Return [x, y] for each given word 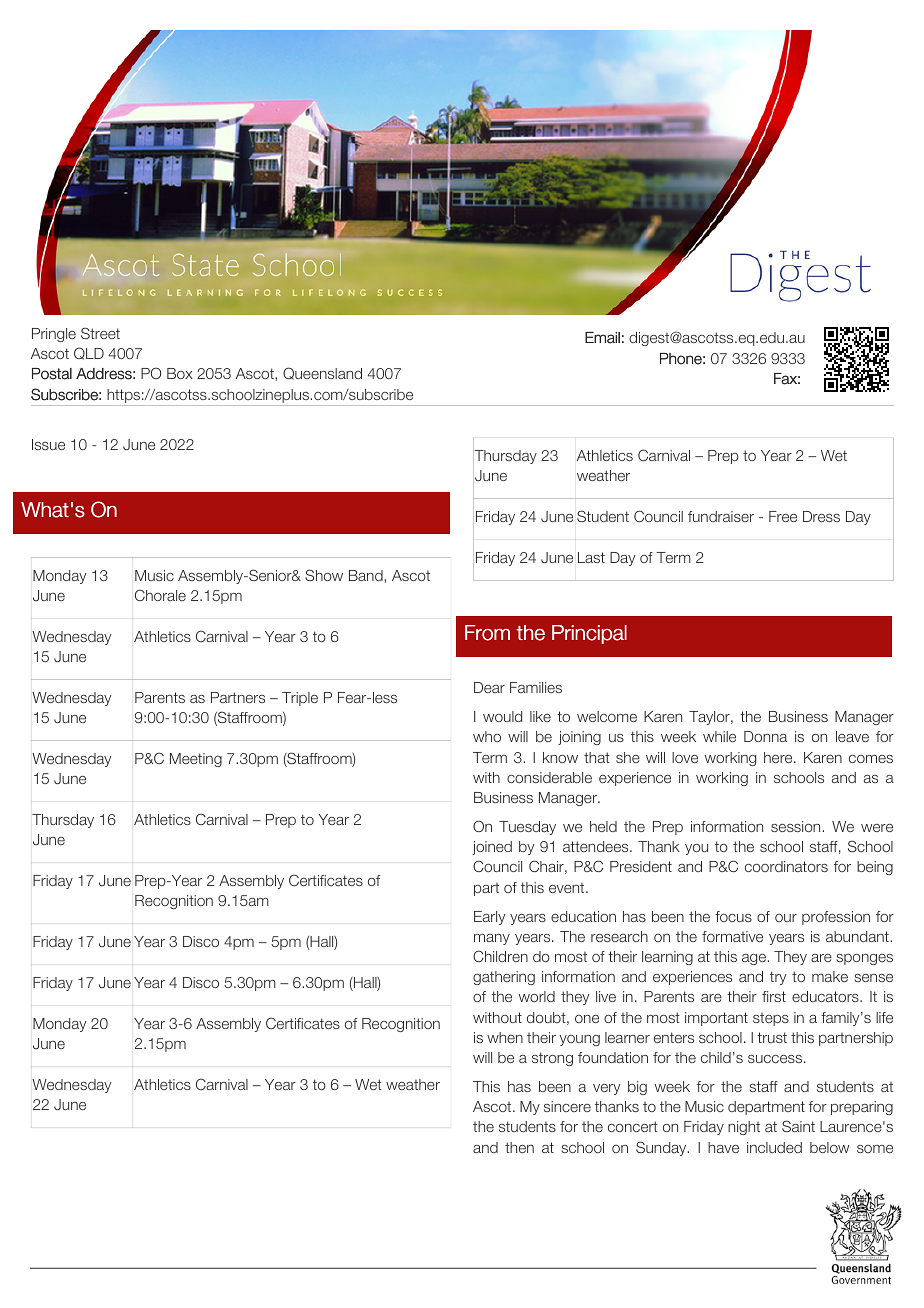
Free [783, 516]
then [519, 1147]
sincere [567, 1106]
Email [602, 338]
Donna [765, 736]
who [487, 736]
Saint [798, 1126]
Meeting [196, 760]
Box [180, 373]
